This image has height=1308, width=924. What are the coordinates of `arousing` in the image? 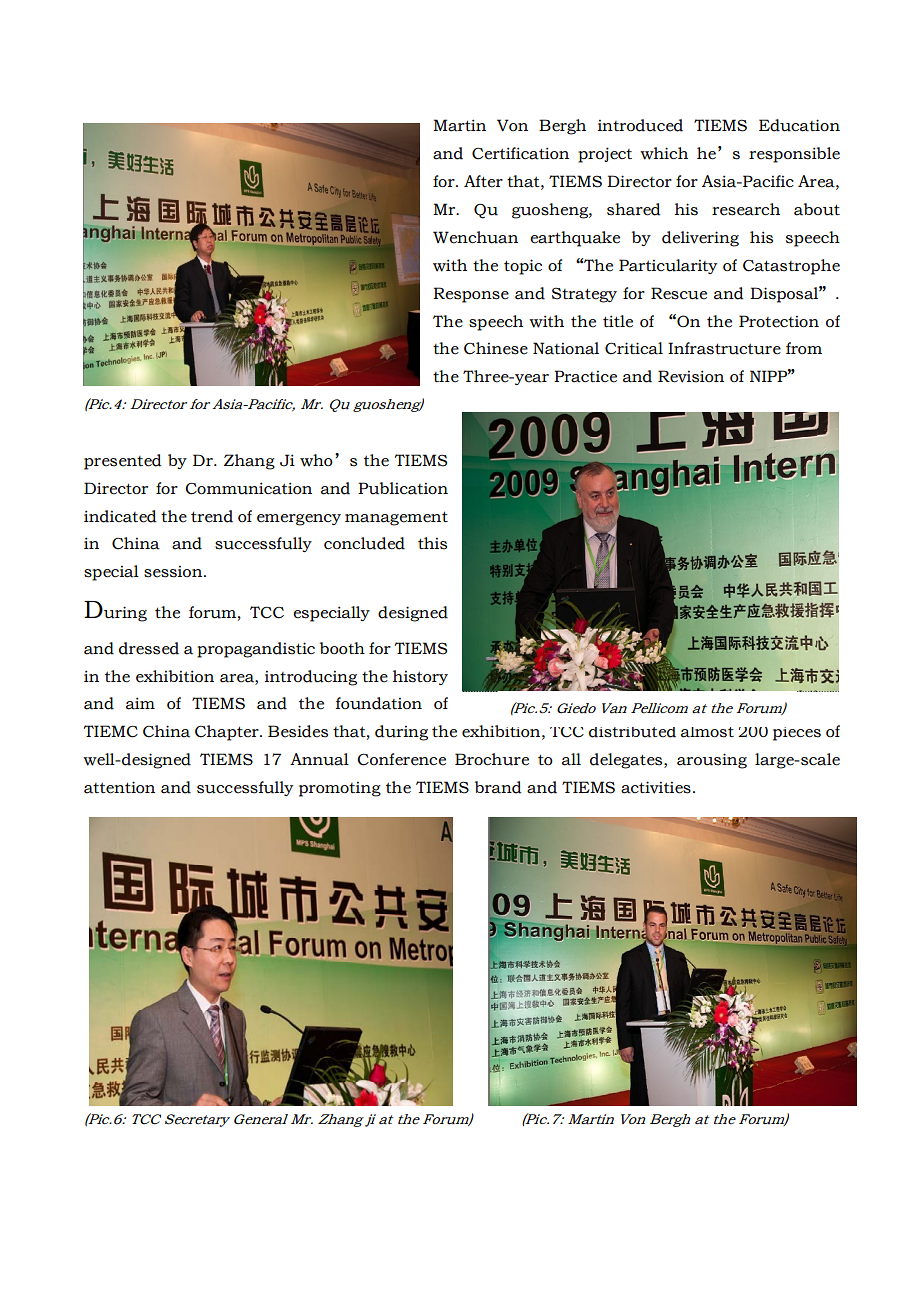 It's located at (712, 761).
